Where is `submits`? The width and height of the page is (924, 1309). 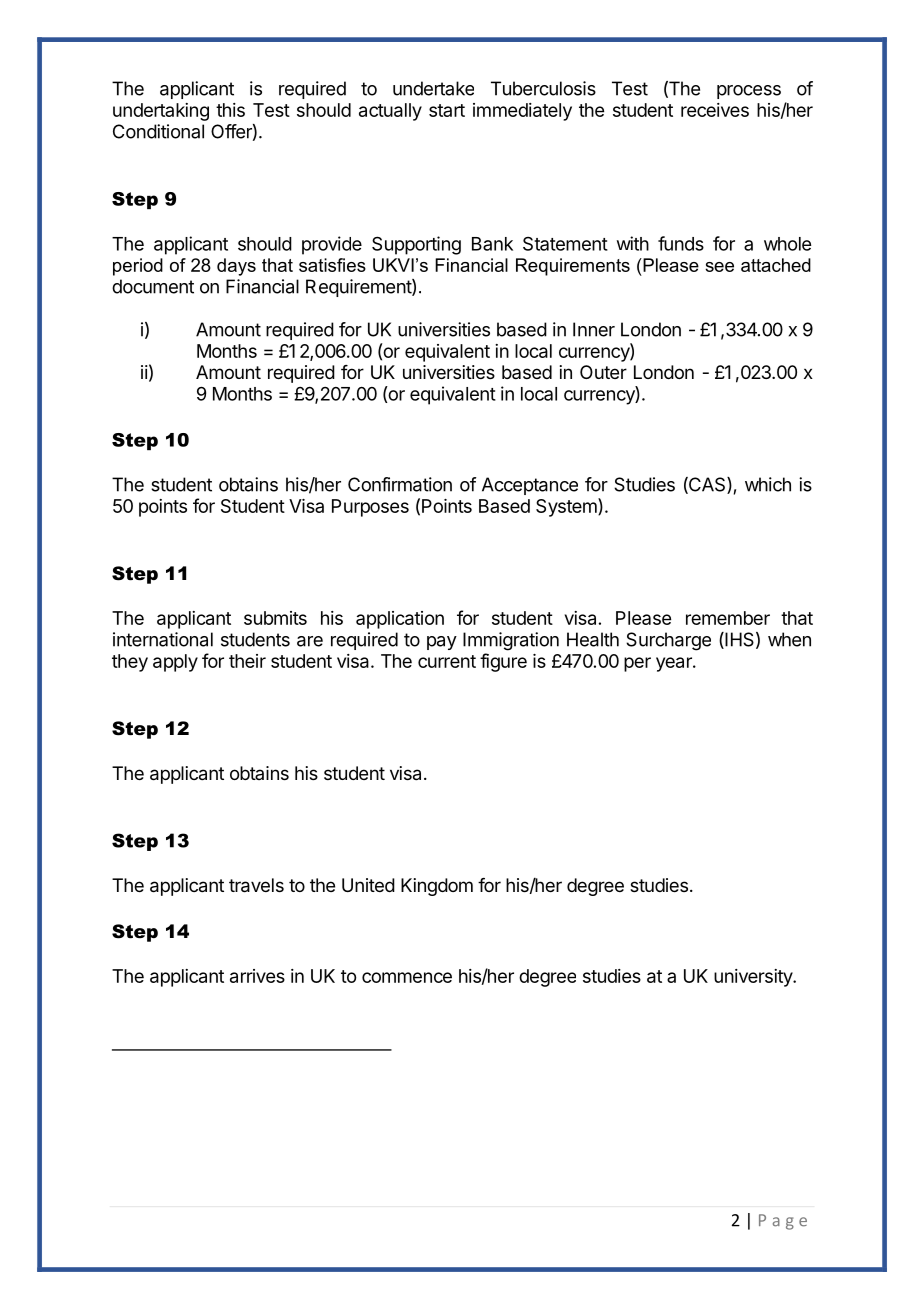 submits is located at coordinates (275, 618).
